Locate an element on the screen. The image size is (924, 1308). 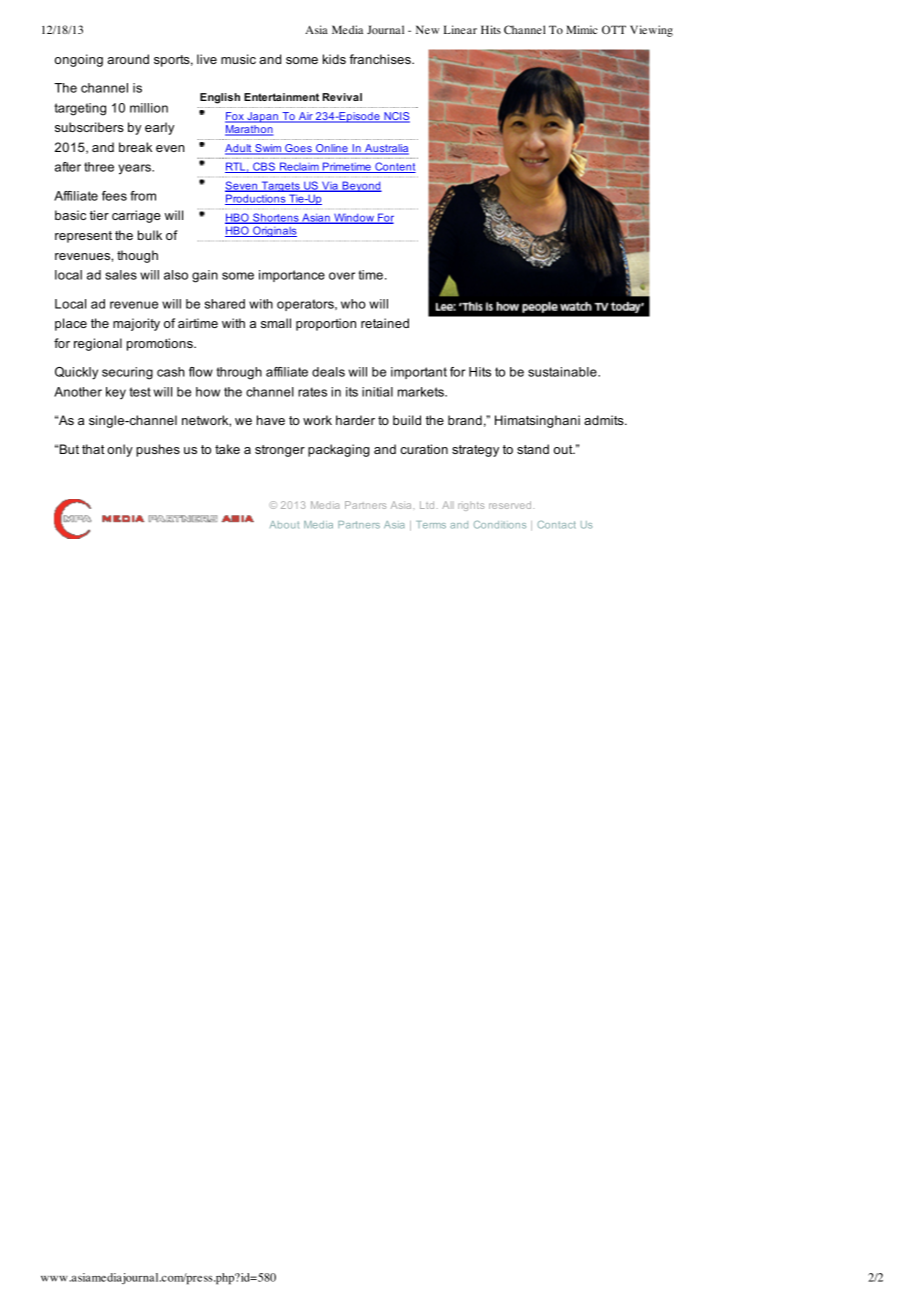
only is located at coordinates (120, 450).
